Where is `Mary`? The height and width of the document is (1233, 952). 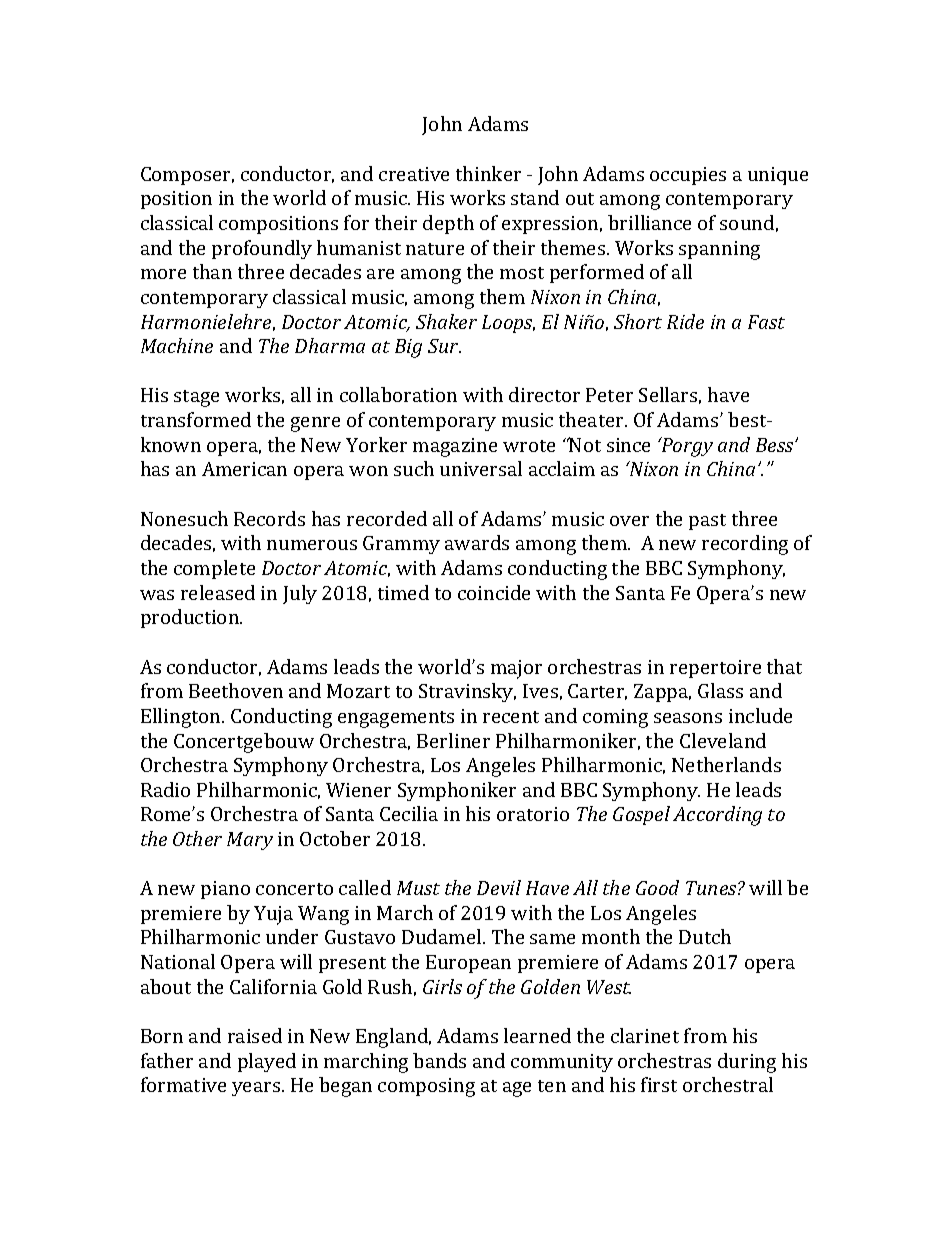 Mary is located at coordinates (250, 841).
